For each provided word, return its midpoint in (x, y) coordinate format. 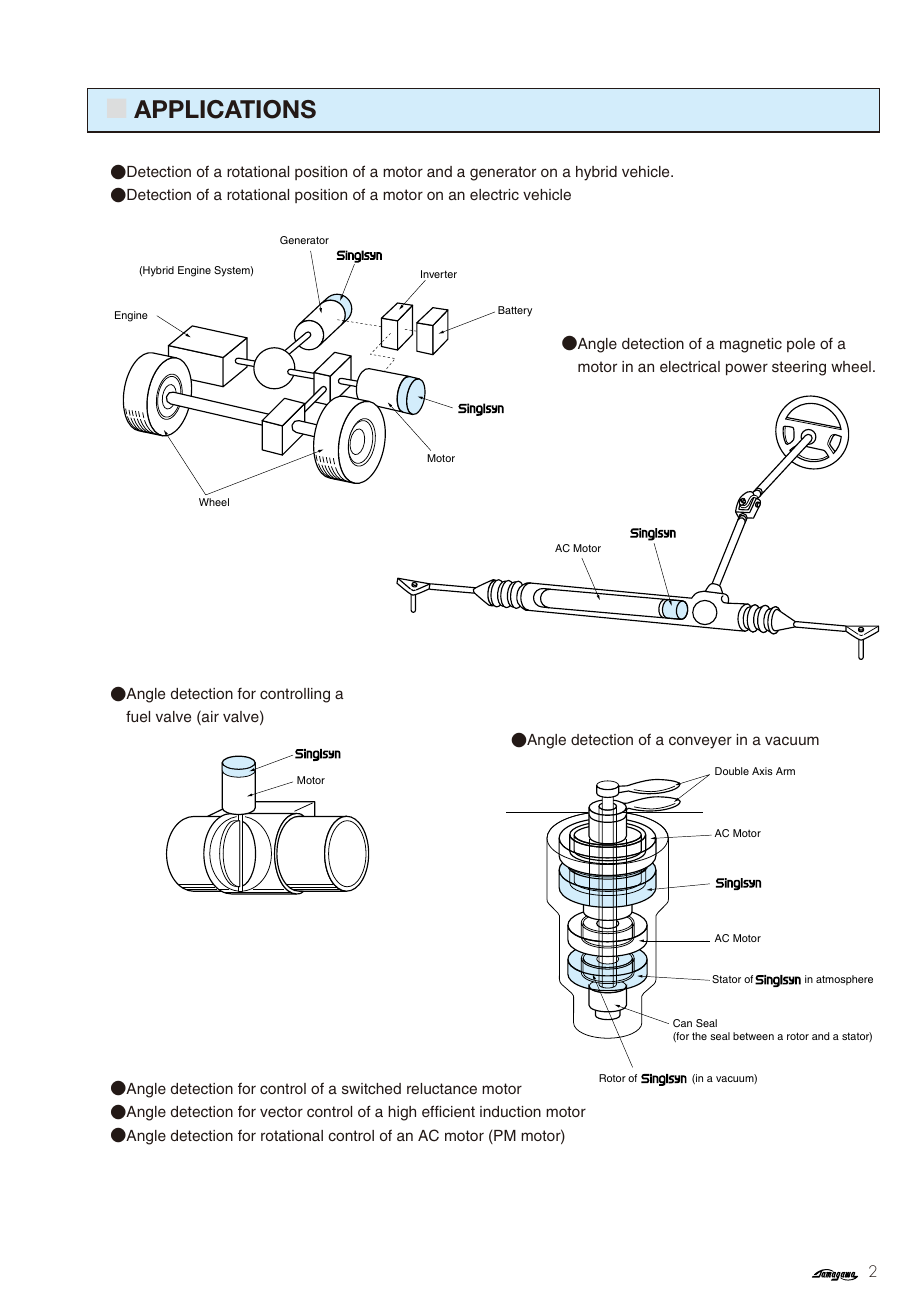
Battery (515, 311)
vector (281, 1111)
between (753, 1036)
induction (510, 1111)
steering (799, 368)
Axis (762, 771)
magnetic (751, 345)
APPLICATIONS (225, 109)
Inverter (439, 275)
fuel (138, 716)
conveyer (700, 742)
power (747, 369)
